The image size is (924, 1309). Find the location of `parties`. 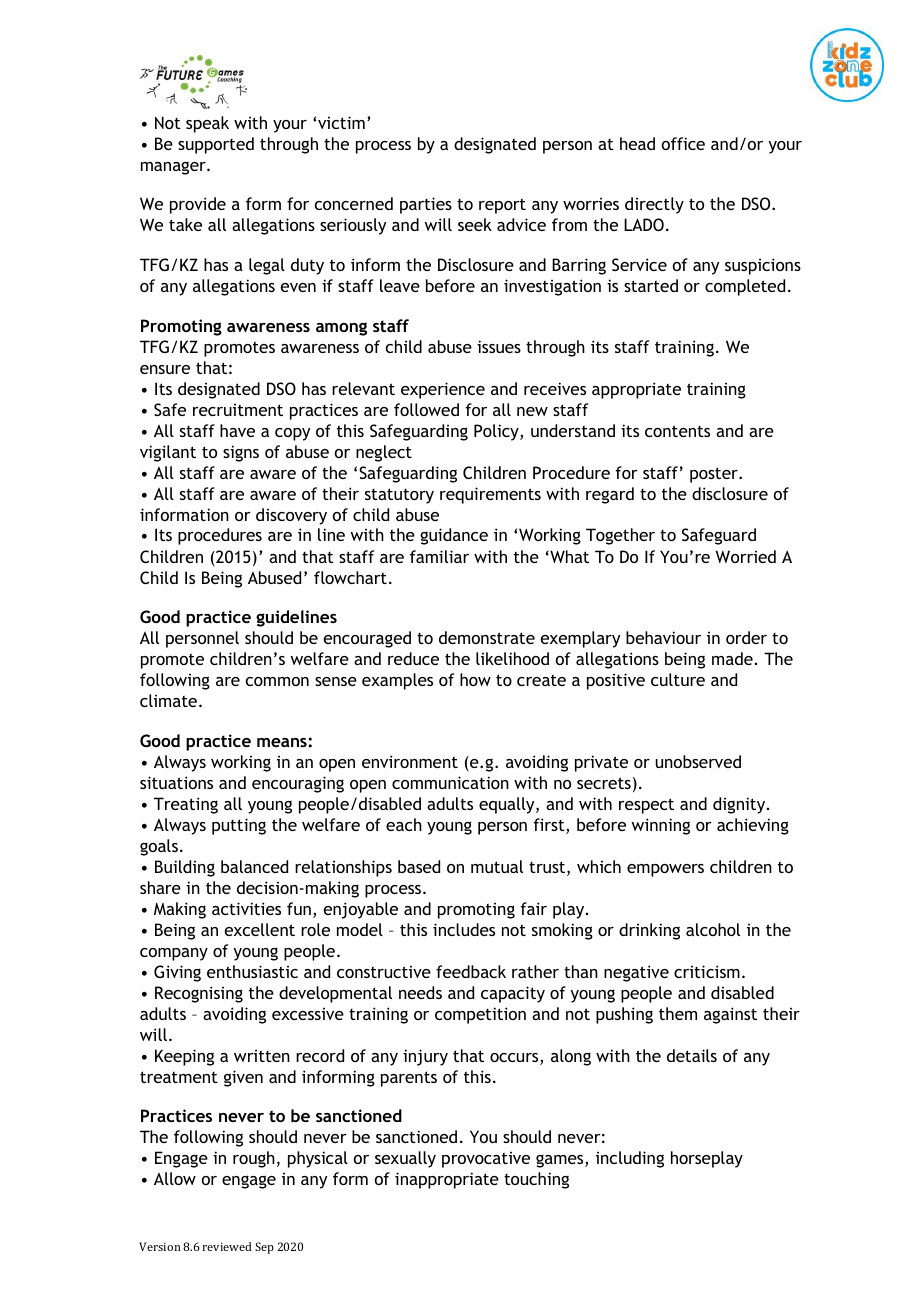

parties is located at coordinates (426, 205).
